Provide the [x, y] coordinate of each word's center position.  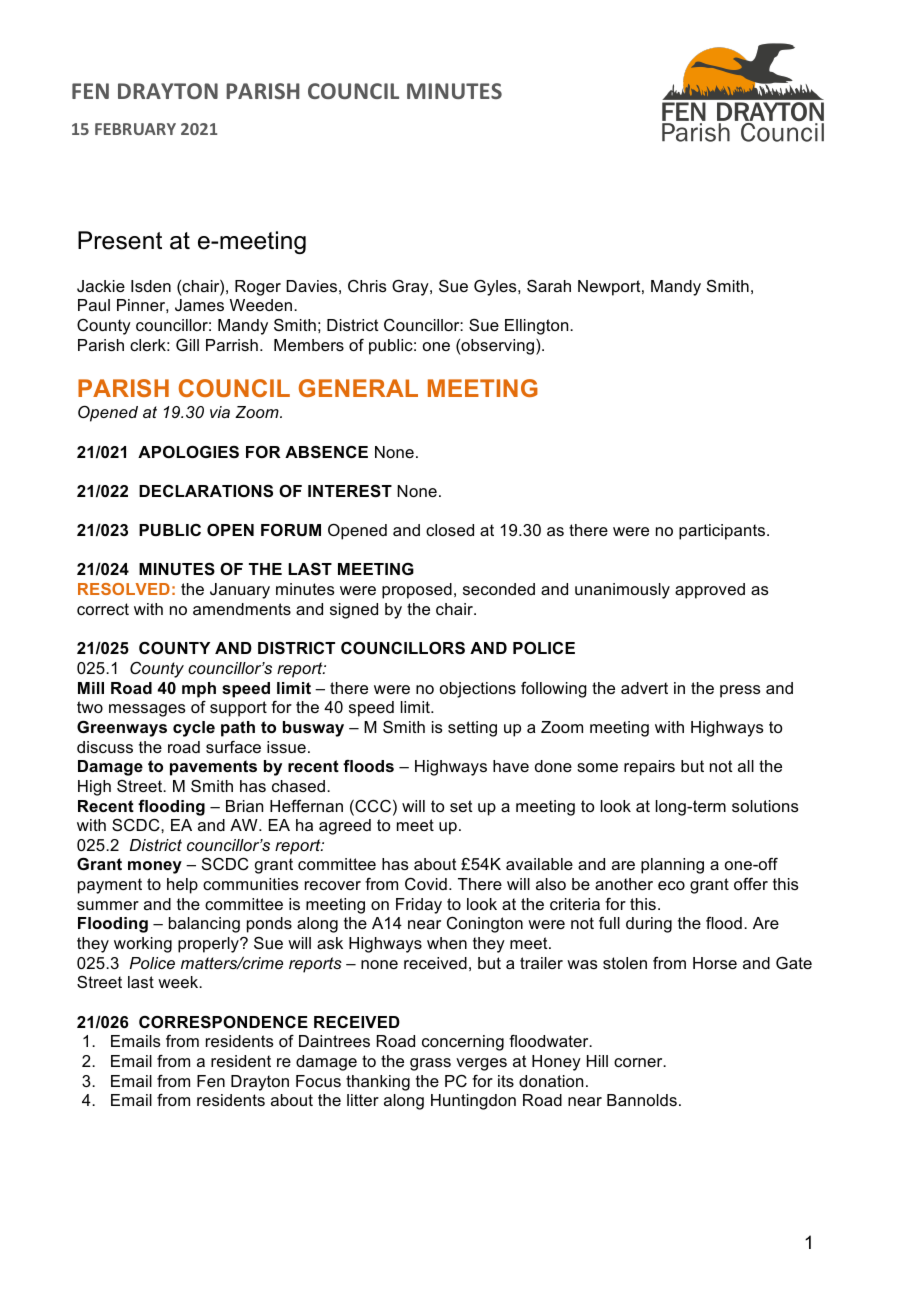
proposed [417, 591]
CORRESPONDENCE [223, 1022]
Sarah [549, 286]
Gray [411, 288]
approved [710, 591]
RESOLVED [124, 589]
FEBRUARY [135, 129]
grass [430, 1064]
